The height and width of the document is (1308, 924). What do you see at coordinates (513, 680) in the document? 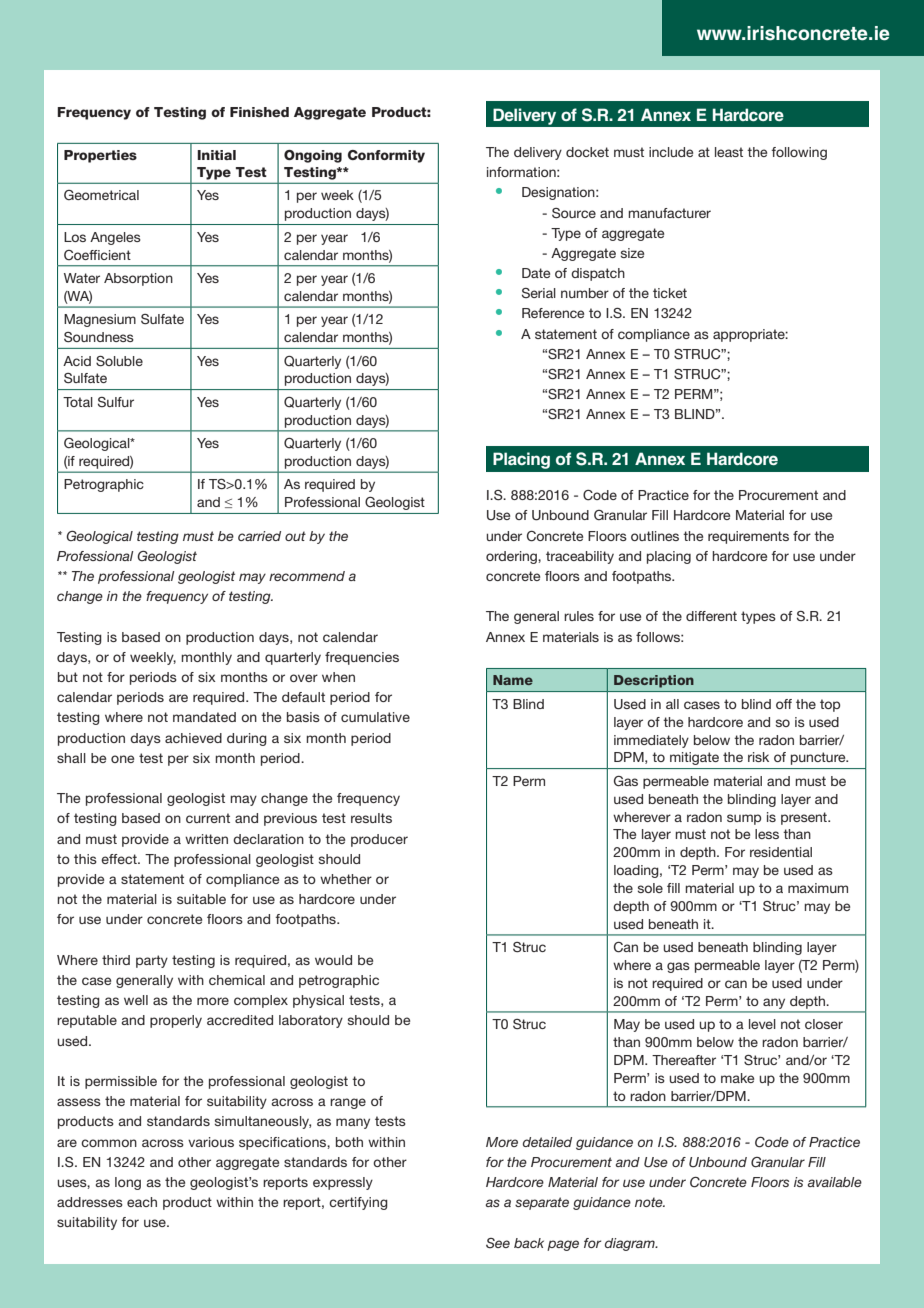
I see `Name` at bounding box center [513, 680].
